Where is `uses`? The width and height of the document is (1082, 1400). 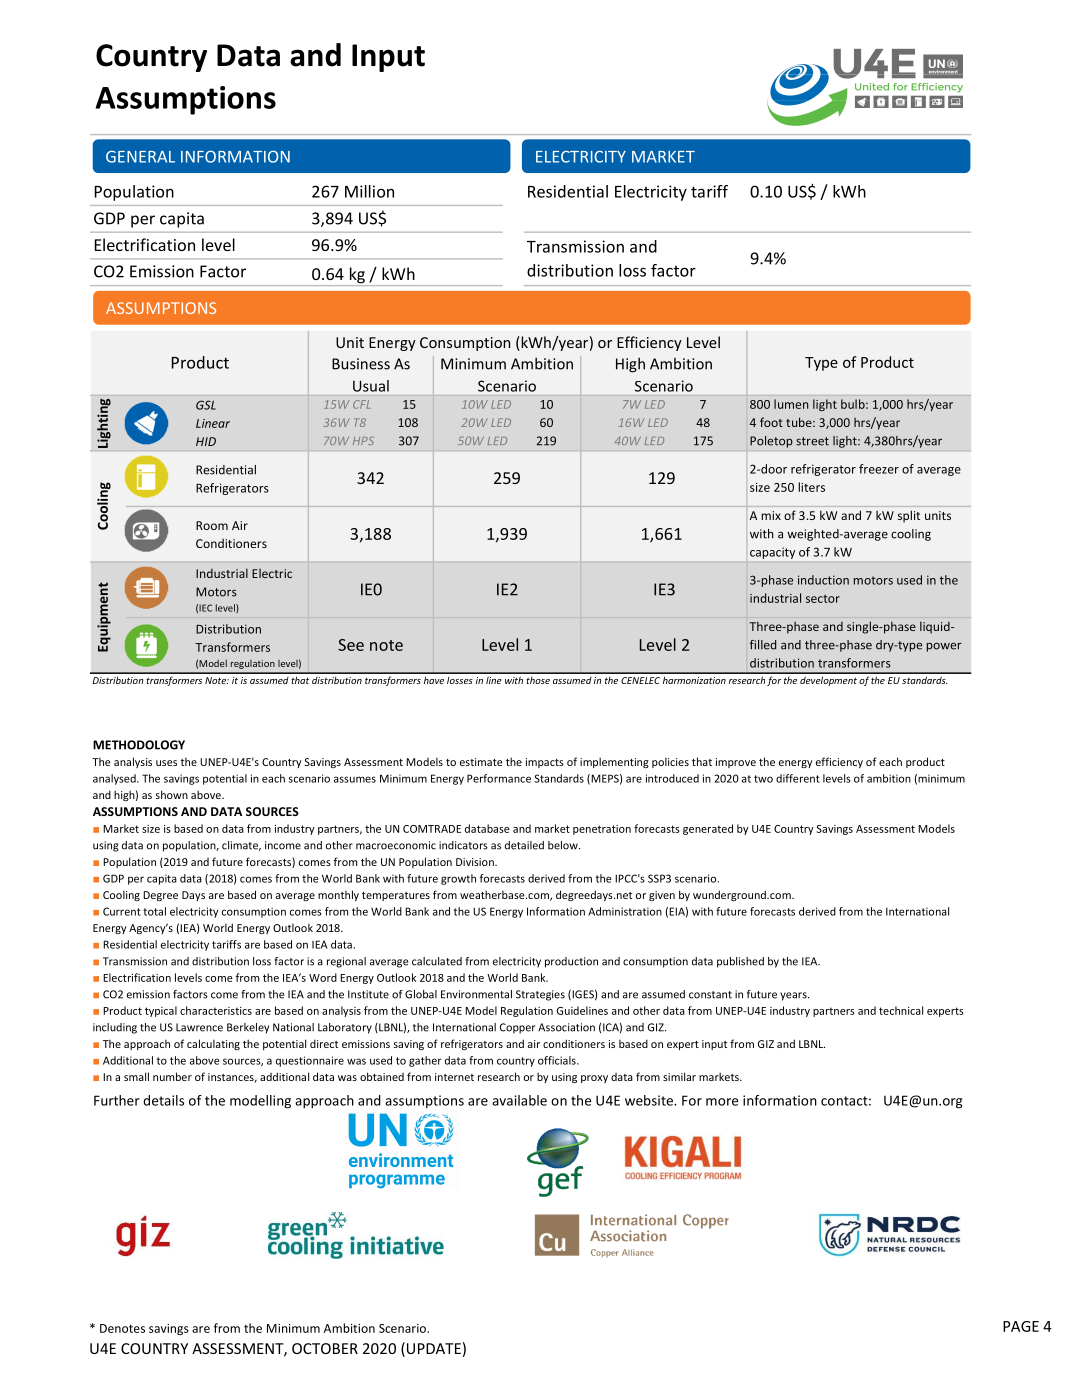 uses is located at coordinates (166, 763).
